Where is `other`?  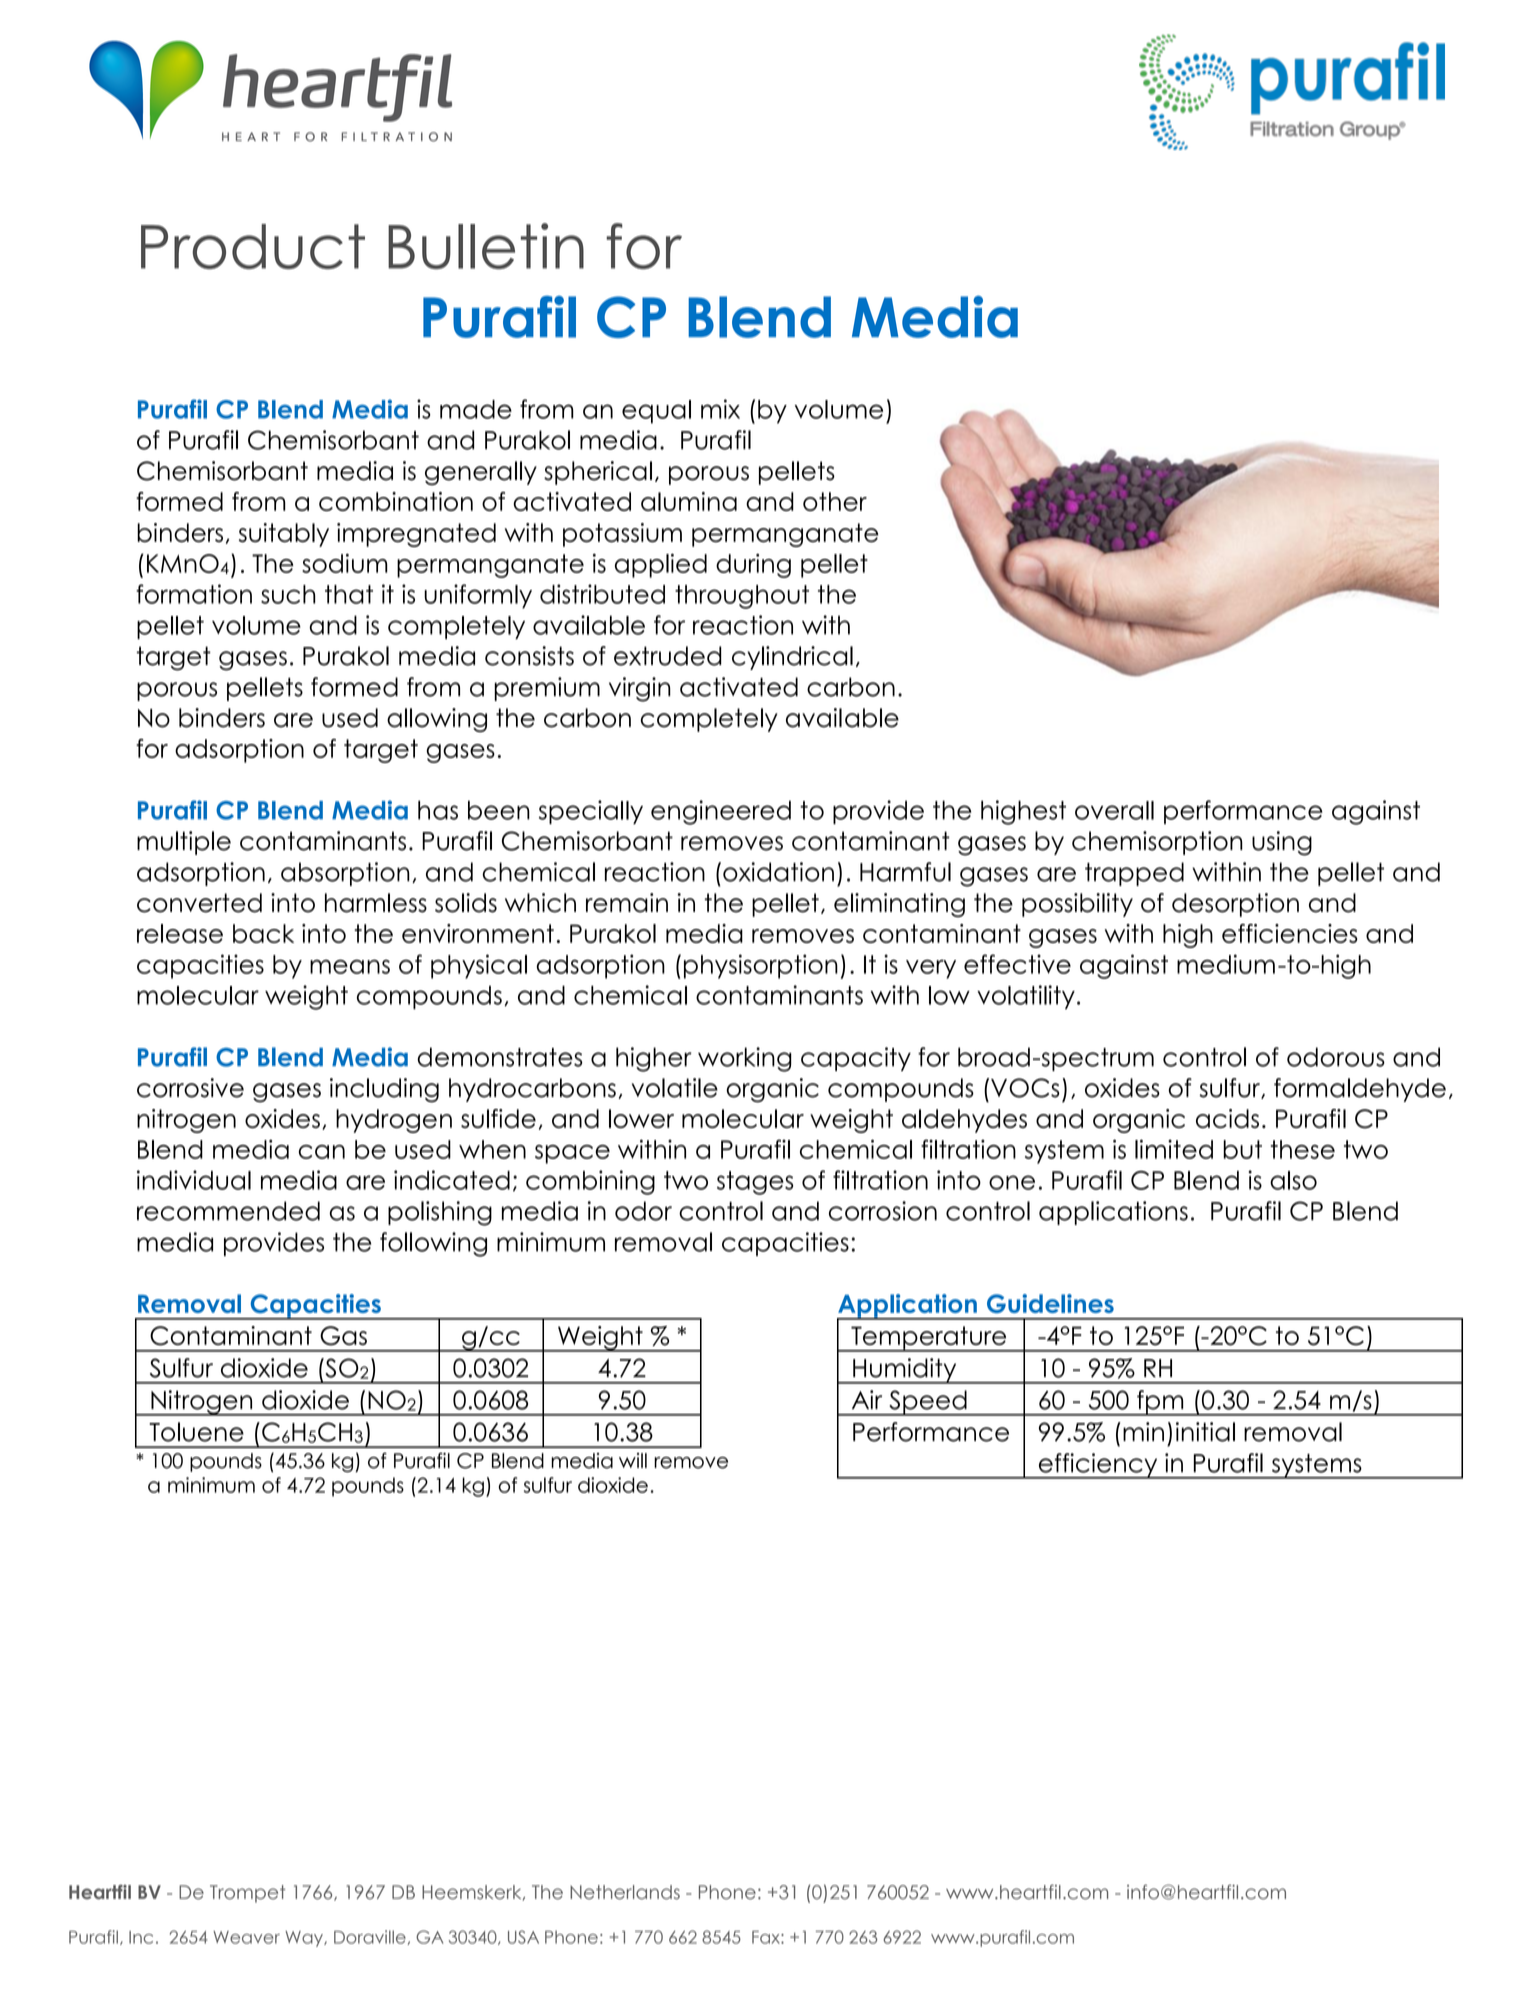
other is located at coordinates (835, 501).
